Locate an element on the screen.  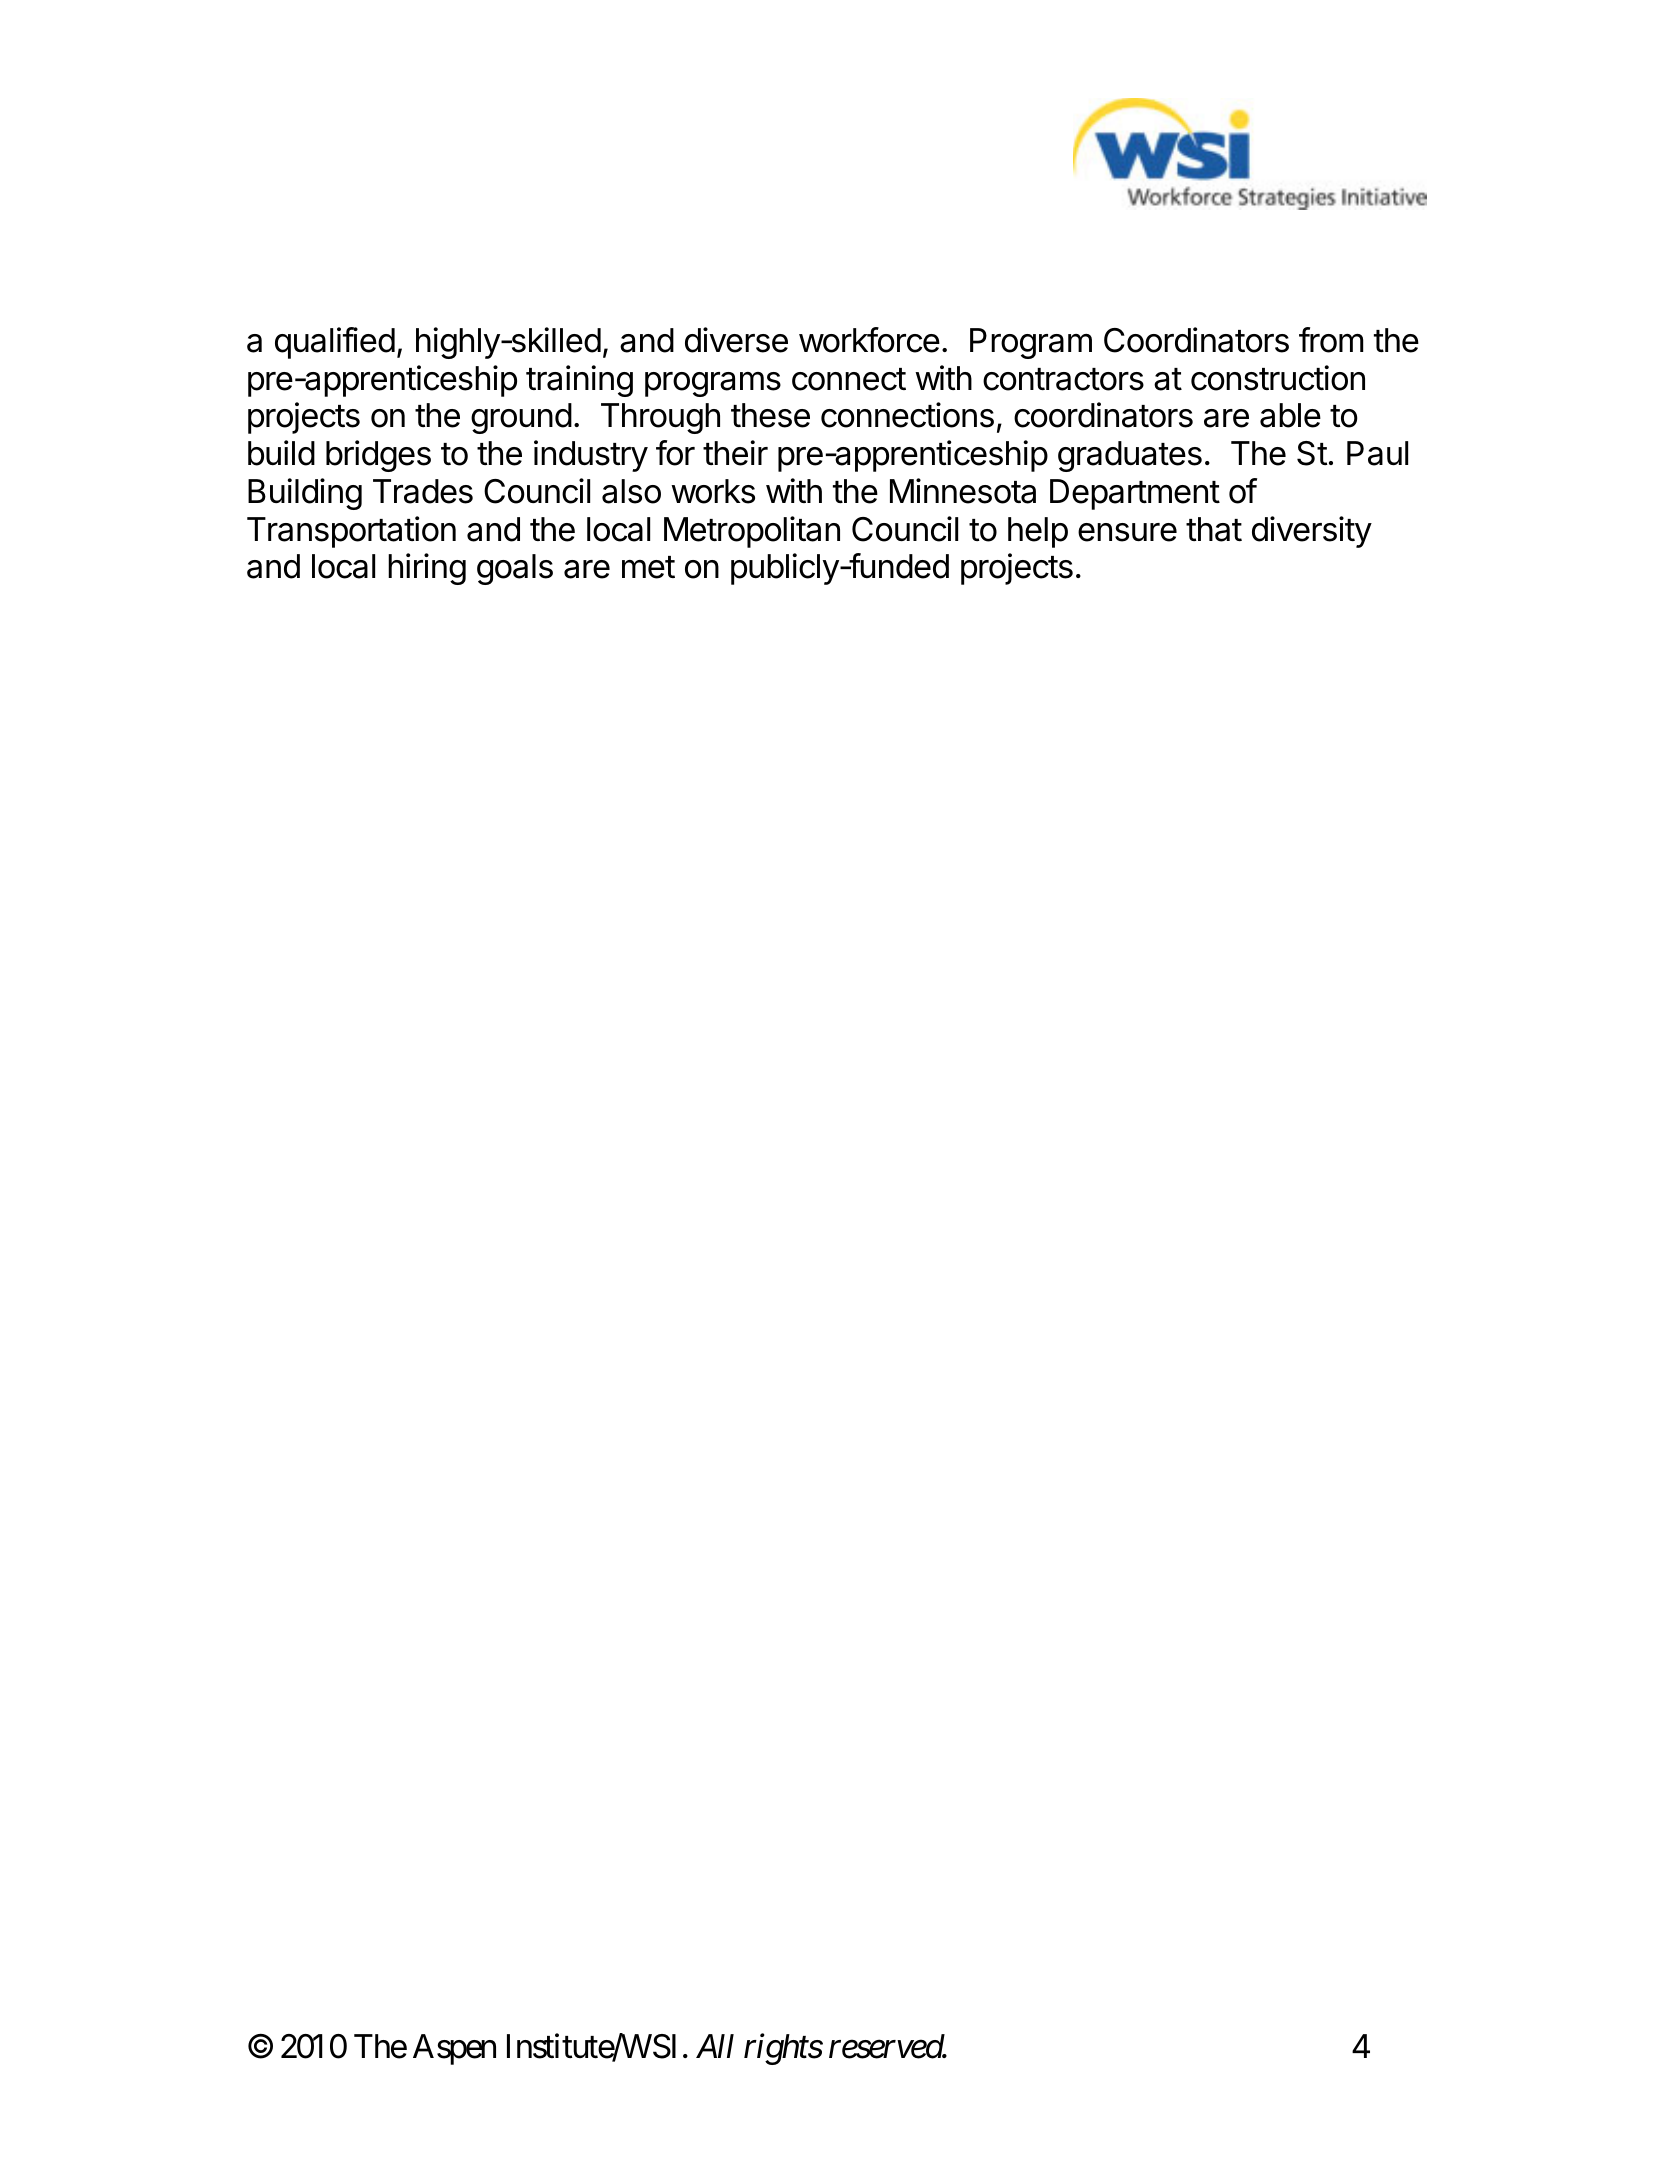
Aspen is located at coordinates (454, 2049).
